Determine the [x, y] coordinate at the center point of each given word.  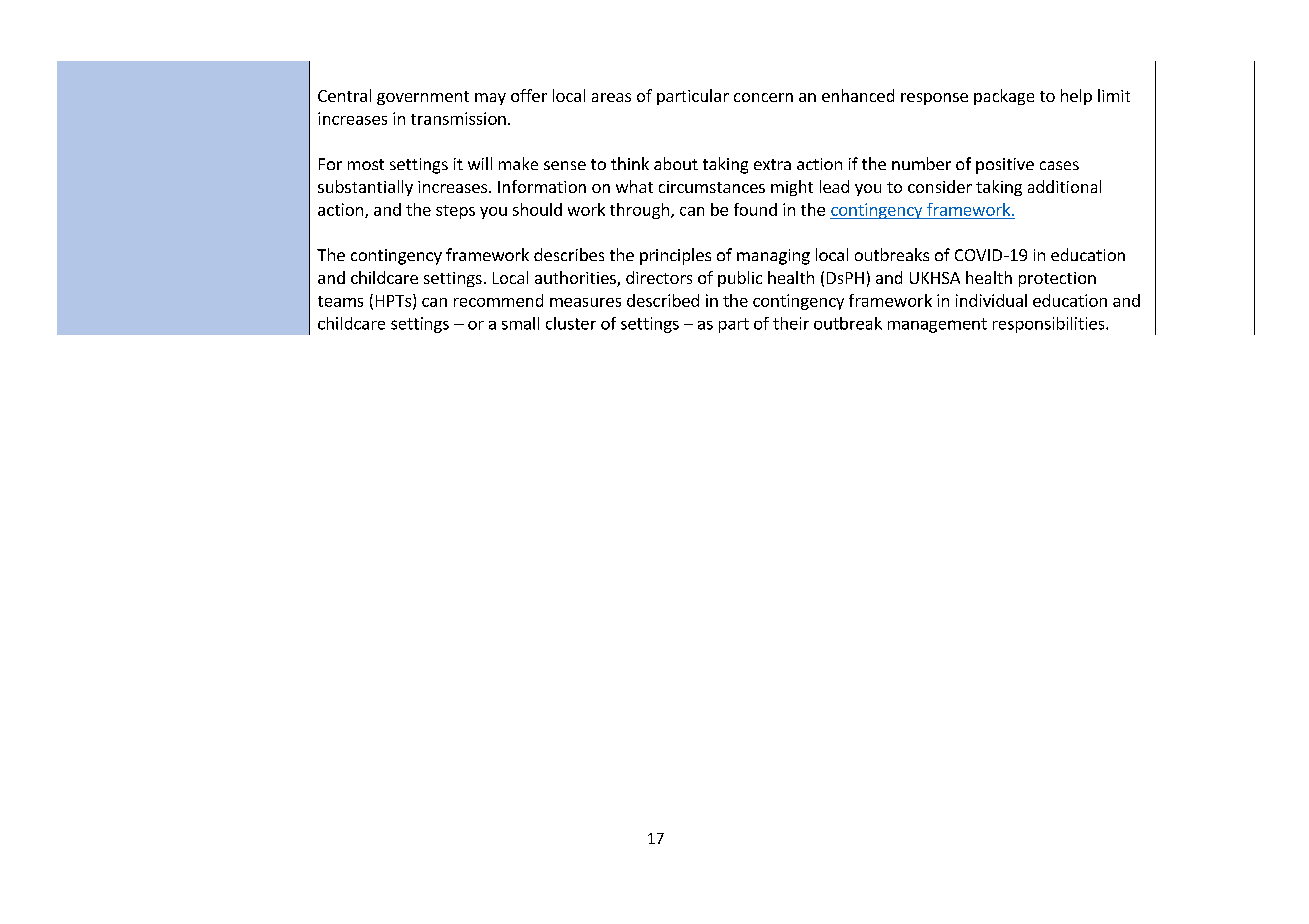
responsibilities [1050, 325]
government [423, 98]
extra [772, 164]
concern [763, 97]
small [520, 323]
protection [1057, 279]
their [791, 323]
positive [1005, 166]
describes [569, 254]
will [480, 163]
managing [773, 257]
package [1004, 97]
